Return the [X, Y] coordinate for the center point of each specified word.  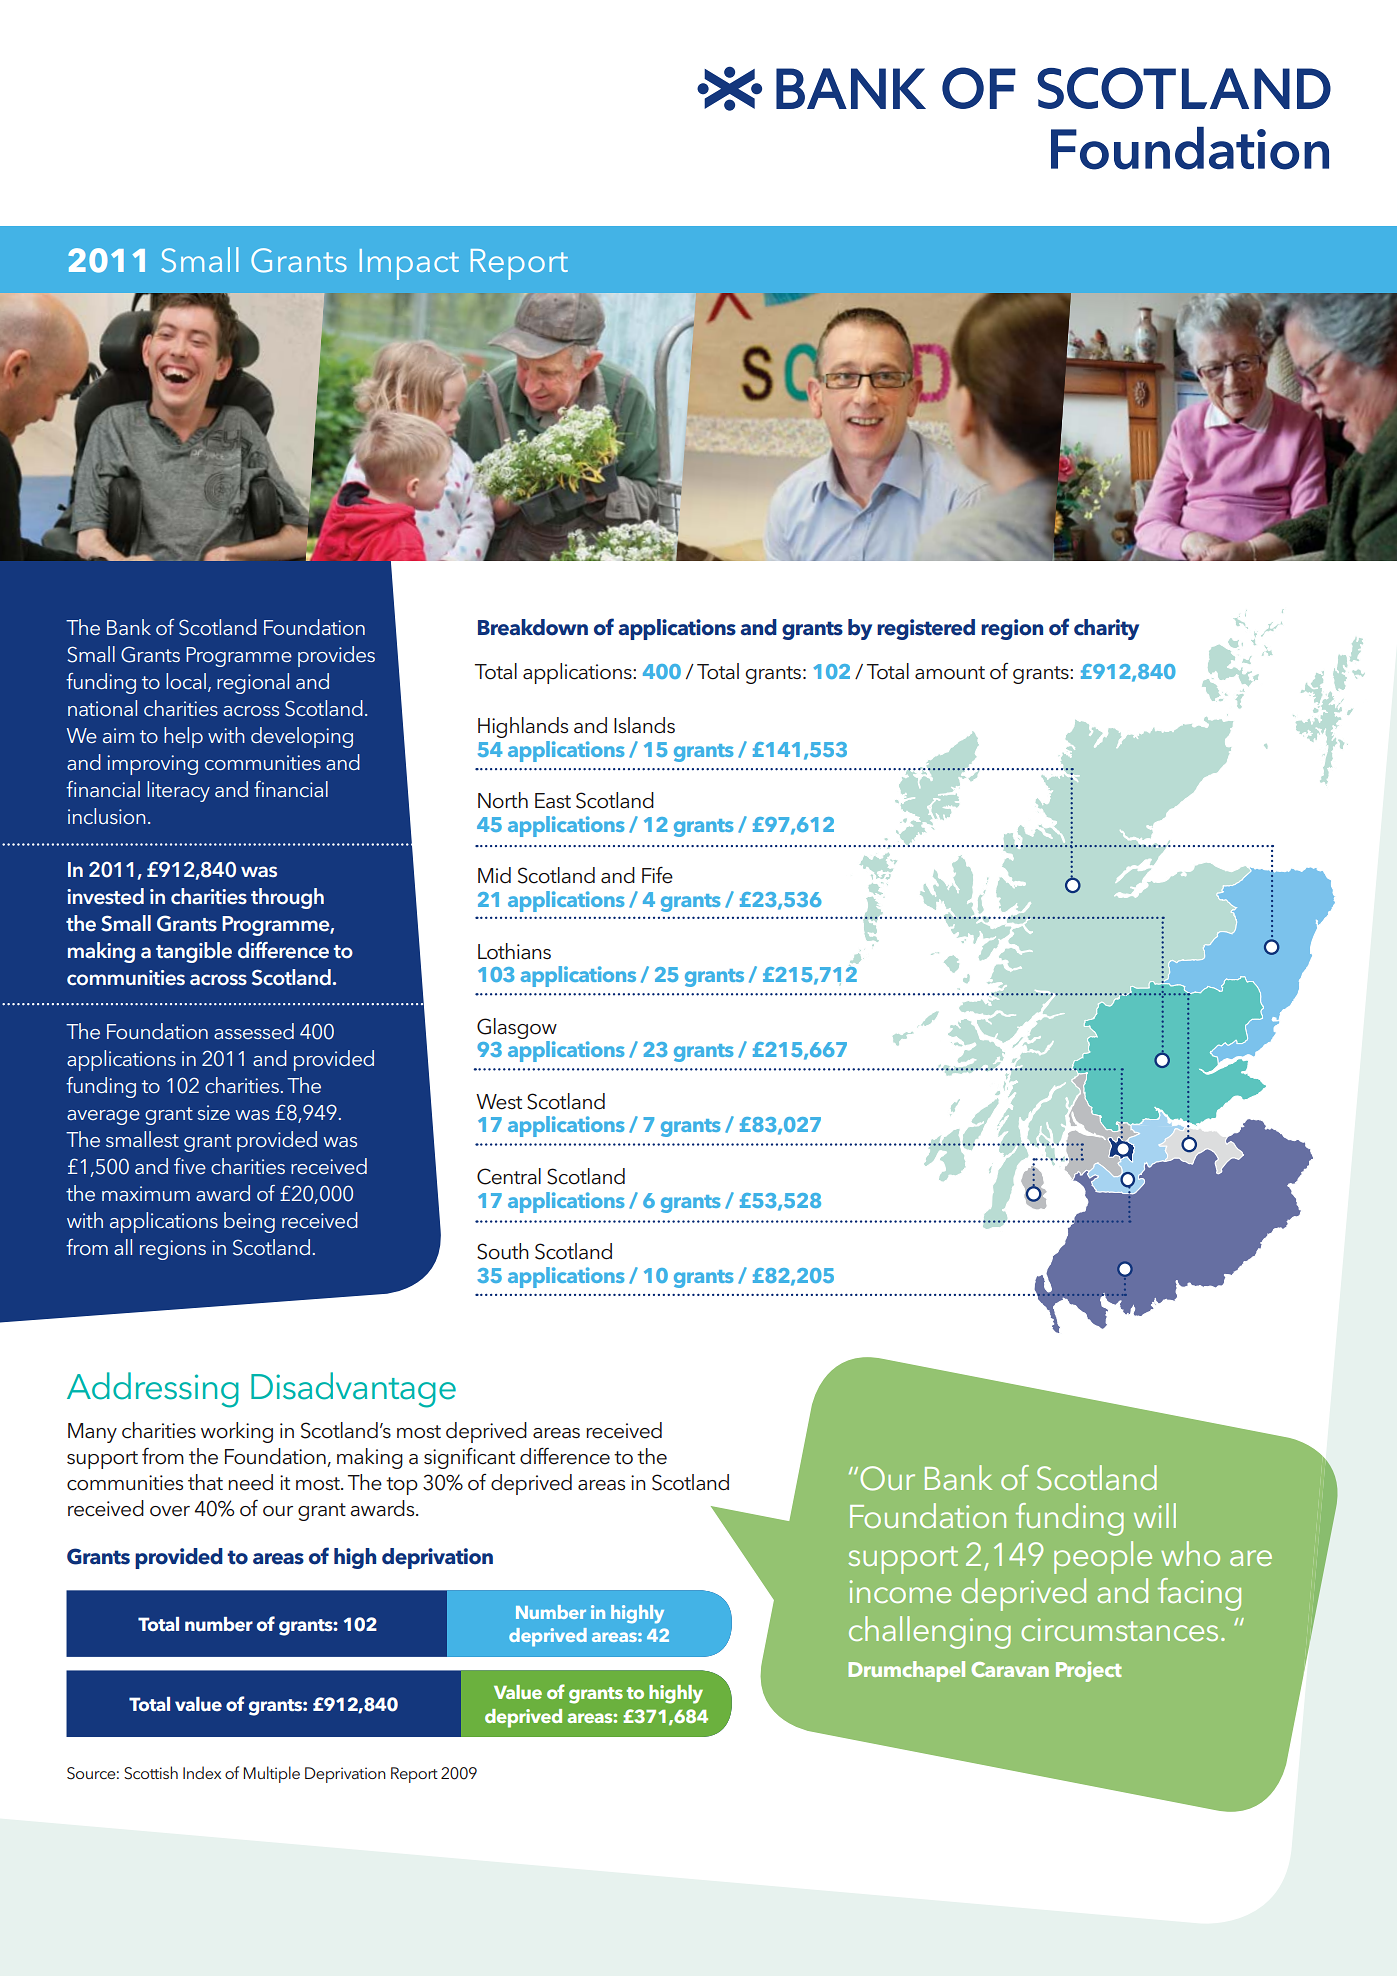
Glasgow [517, 1028]
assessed [254, 1031]
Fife [657, 875]
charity [1106, 629]
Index [202, 1772]
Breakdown [533, 627]
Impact [409, 264]
